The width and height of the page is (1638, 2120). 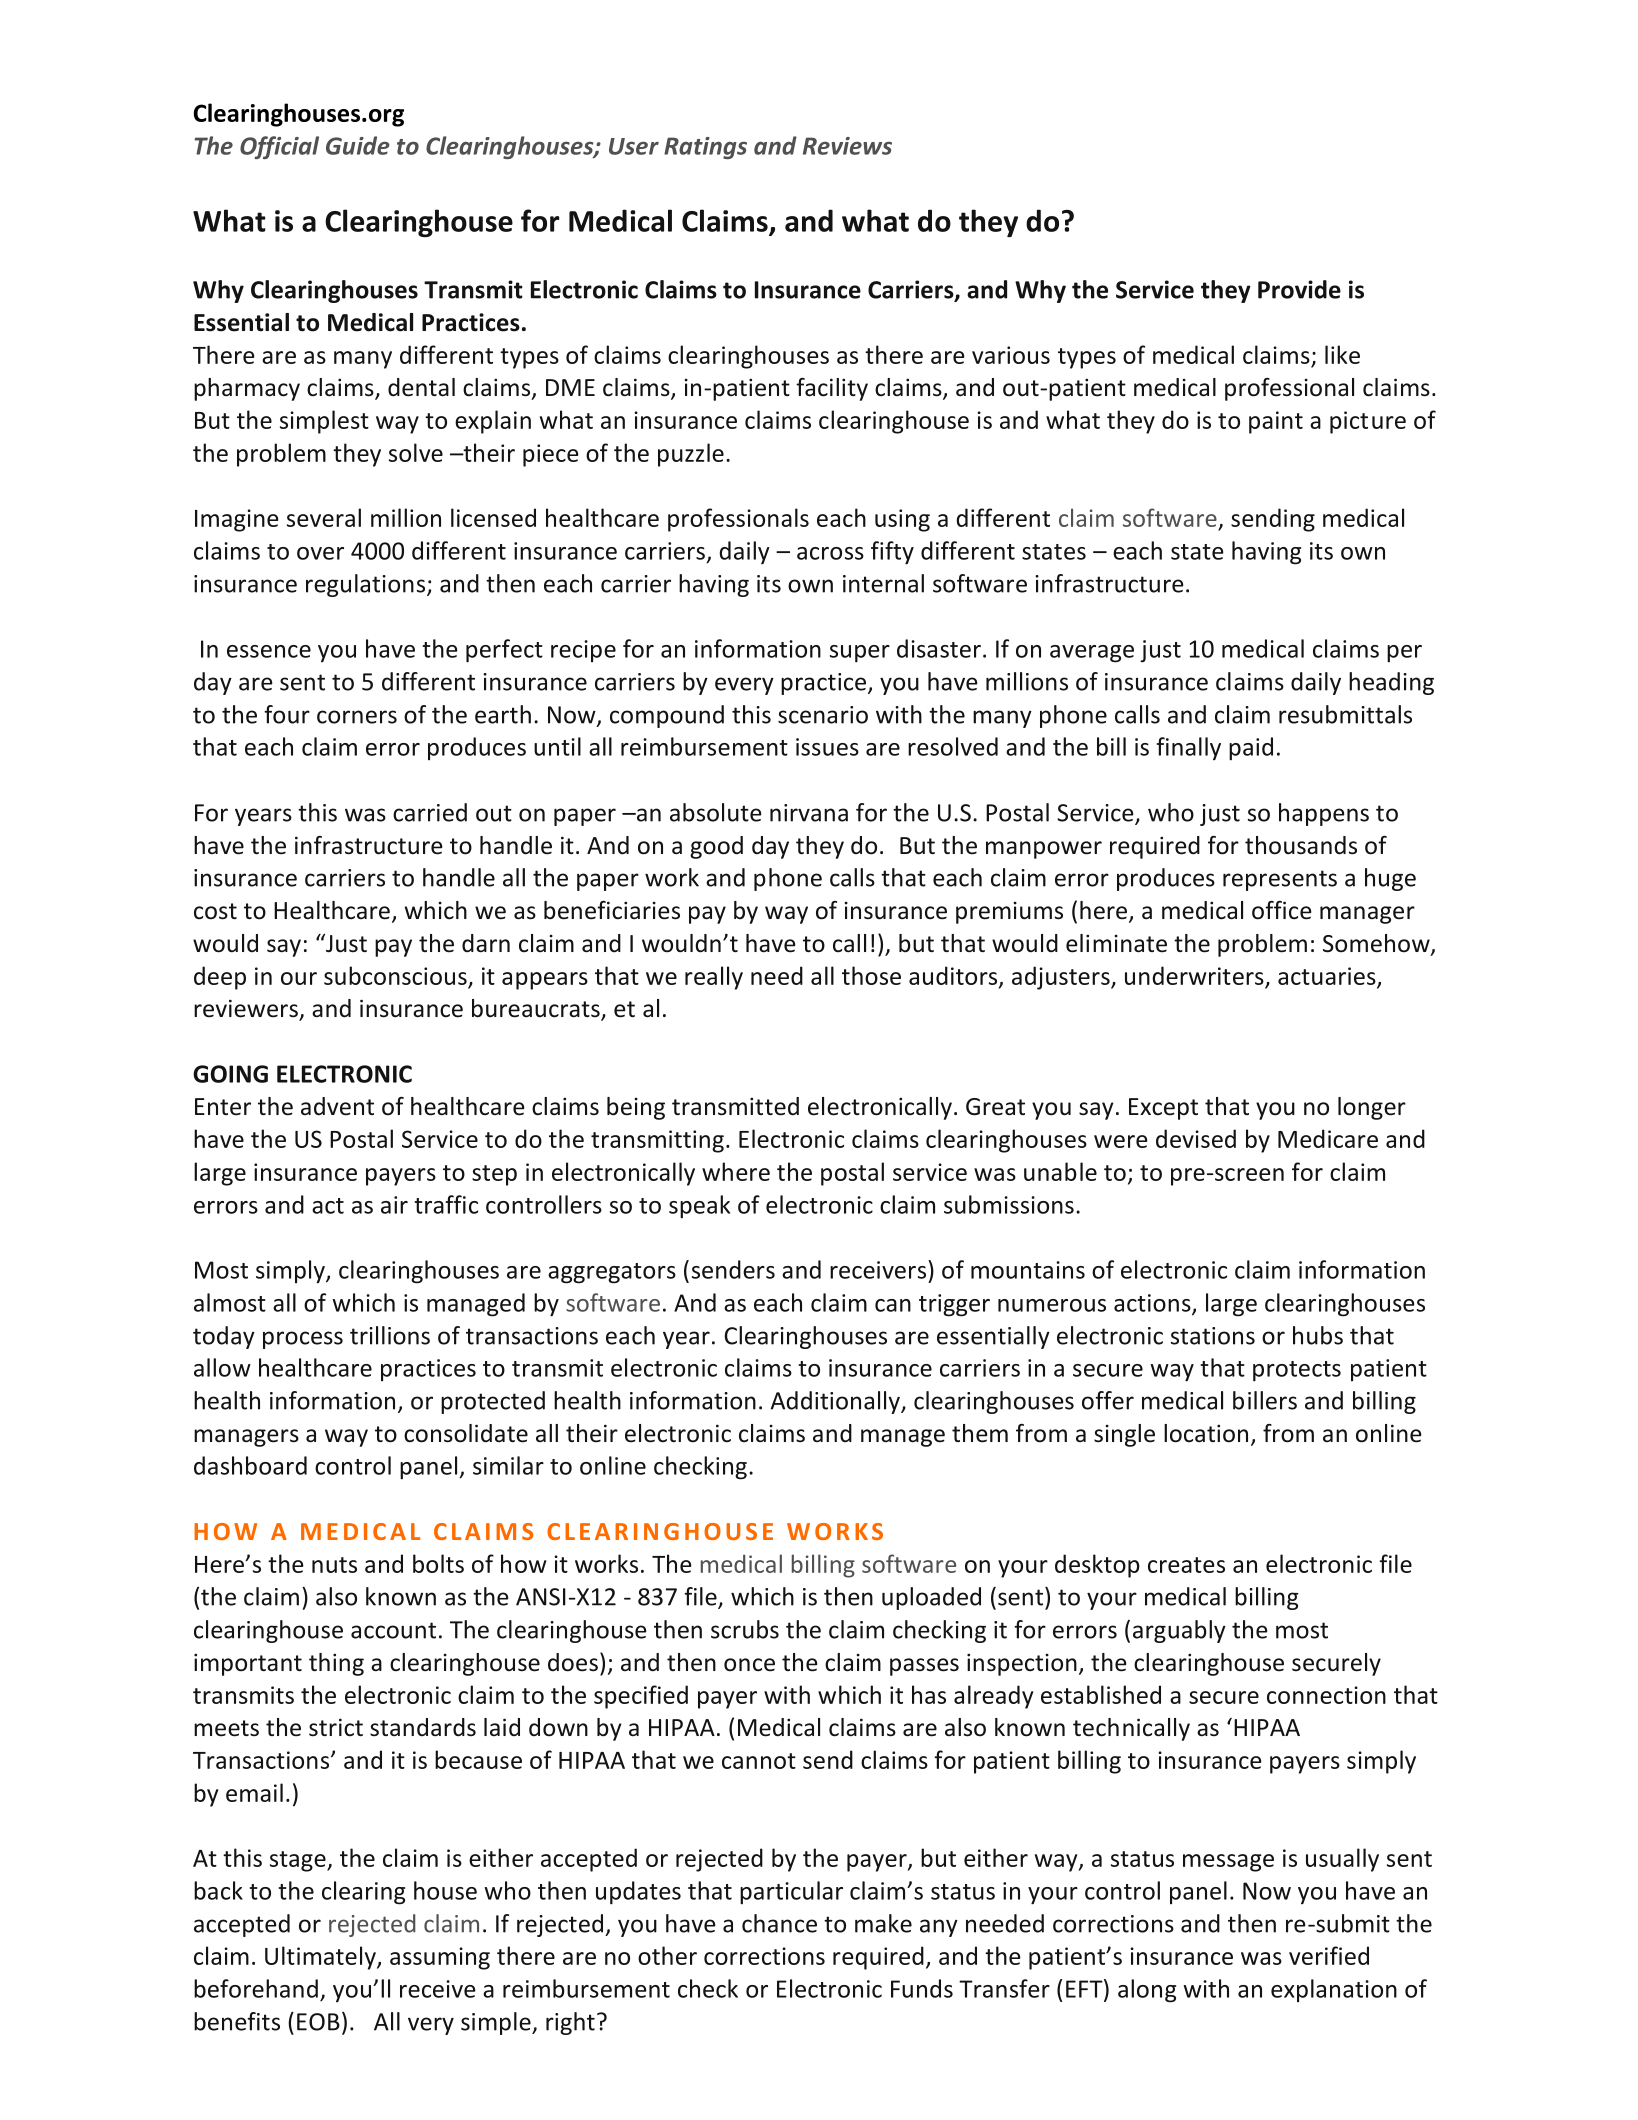 I want to click on Reviews, so click(x=847, y=146).
